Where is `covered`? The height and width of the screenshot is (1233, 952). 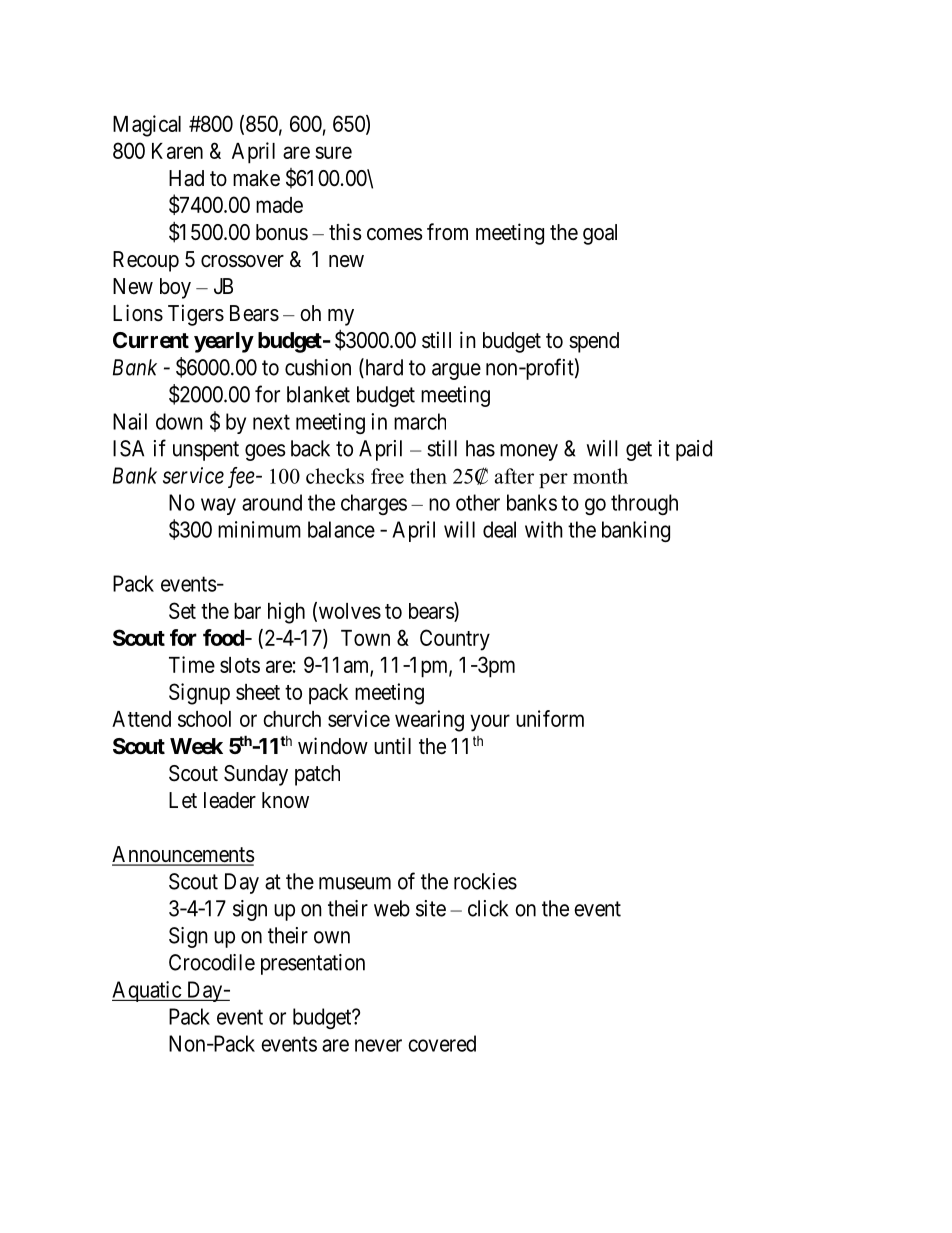 covered is located at coordinates (442, 1043).
